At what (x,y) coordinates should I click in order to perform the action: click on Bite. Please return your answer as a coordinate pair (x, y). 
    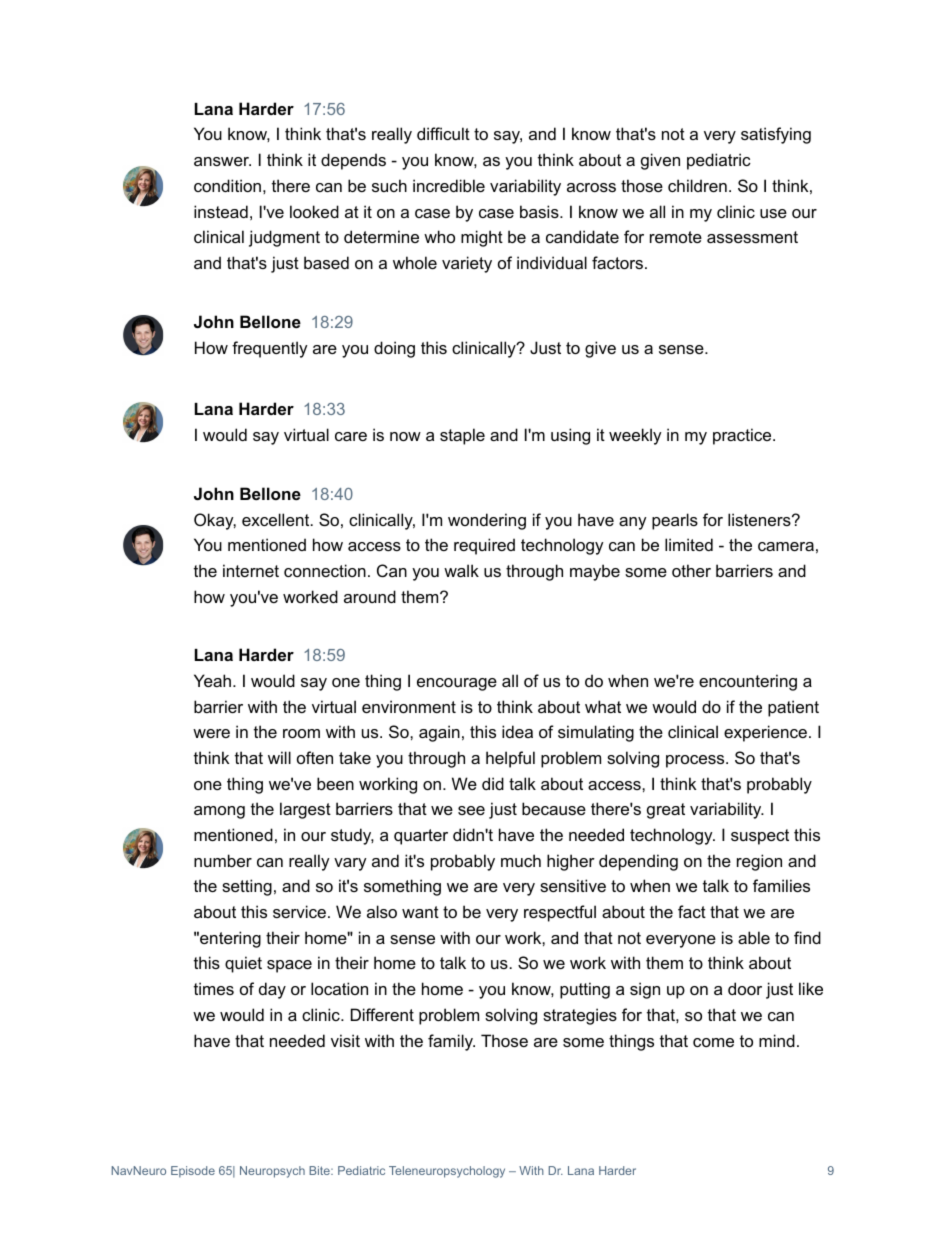
    Looking at the image, I should click on (320, 1170).
